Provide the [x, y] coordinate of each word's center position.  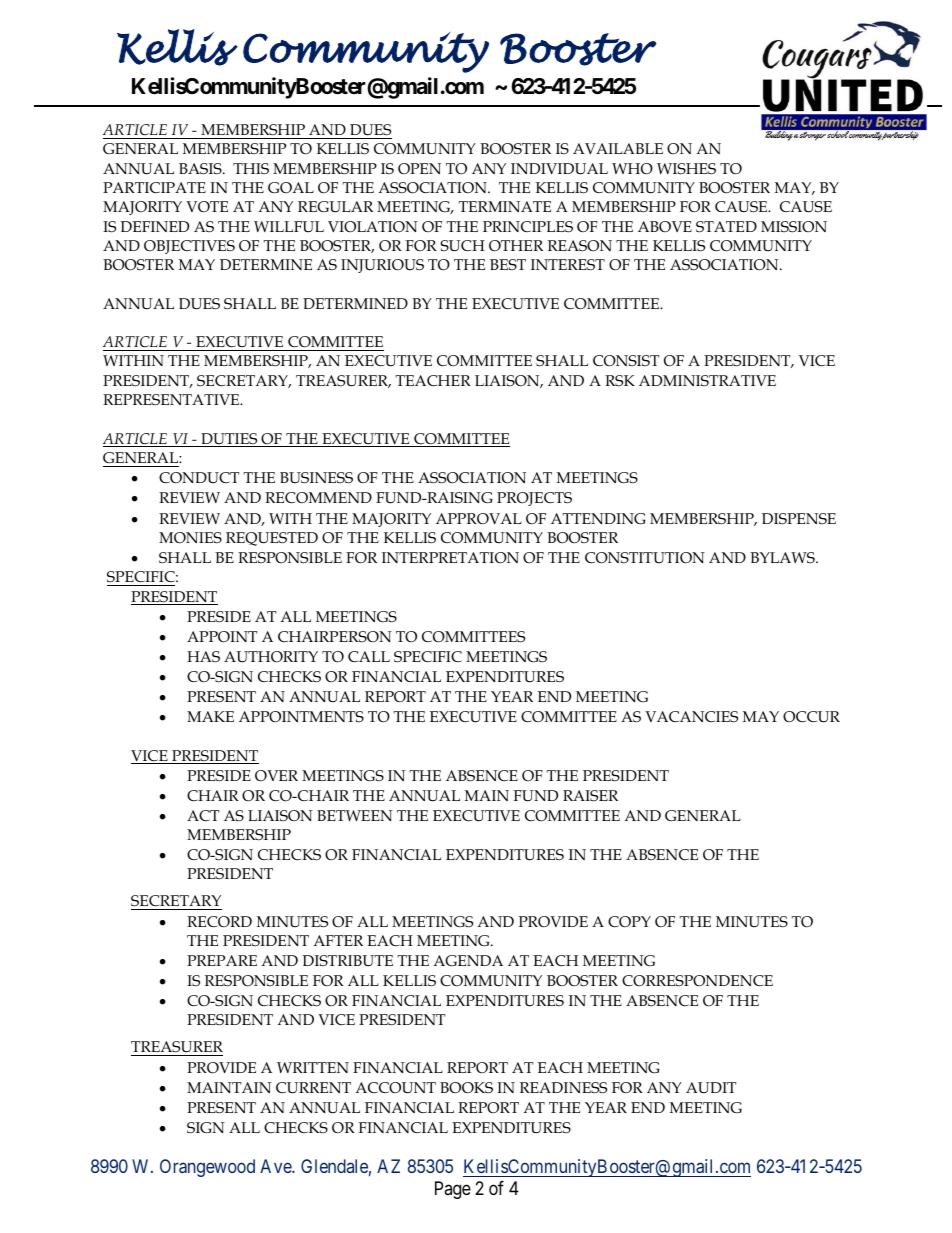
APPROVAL [479, 519]
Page [453, 1190]
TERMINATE [505, 206]
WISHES [686, 169]
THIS [251, 169]
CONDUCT [199, 477]
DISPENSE [799, 518]
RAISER [590, 796]
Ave [276, 1166]
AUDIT [711, 1088]
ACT [203, 815]
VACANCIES [691, 717]
